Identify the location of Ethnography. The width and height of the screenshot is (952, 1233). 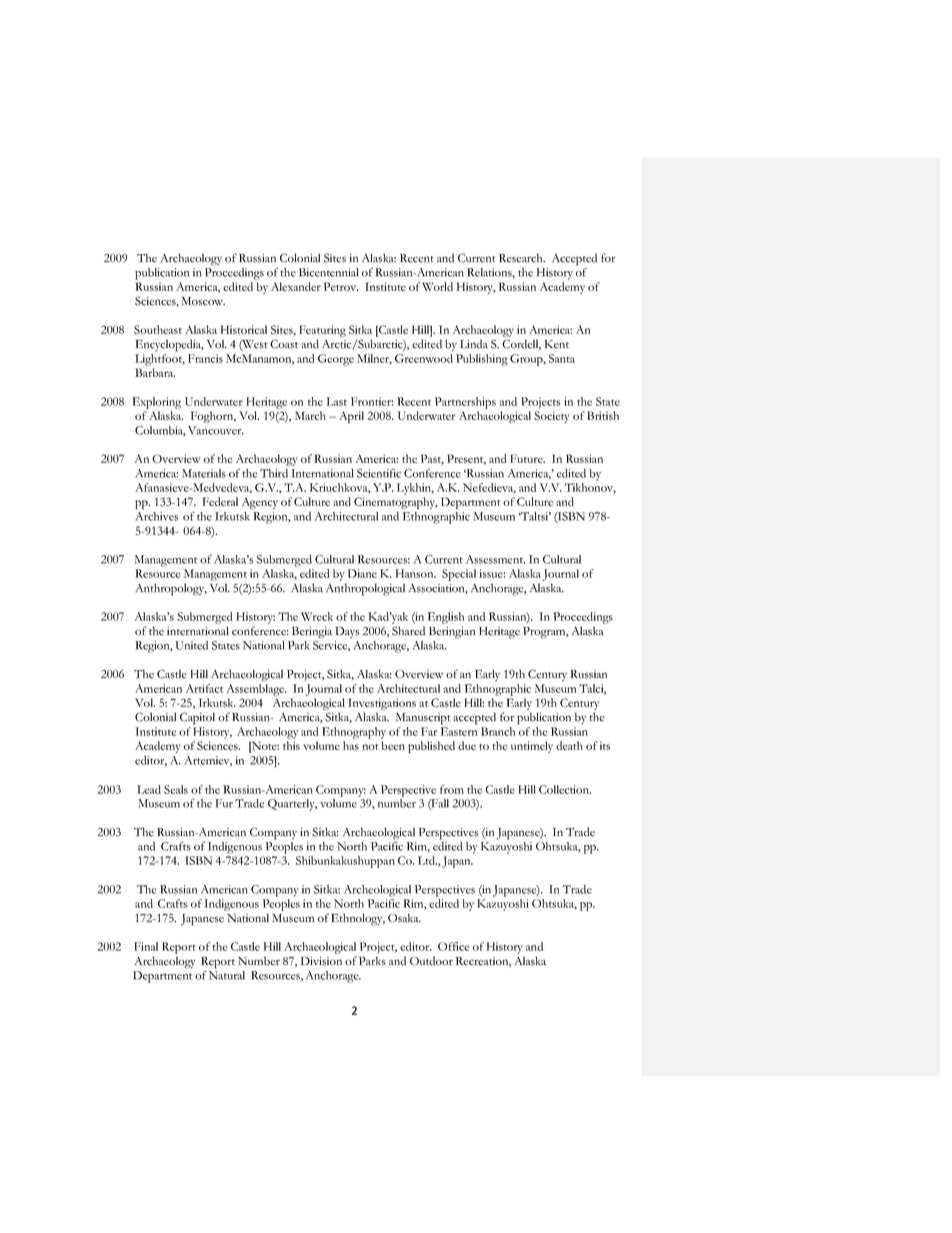
(354, 733).
